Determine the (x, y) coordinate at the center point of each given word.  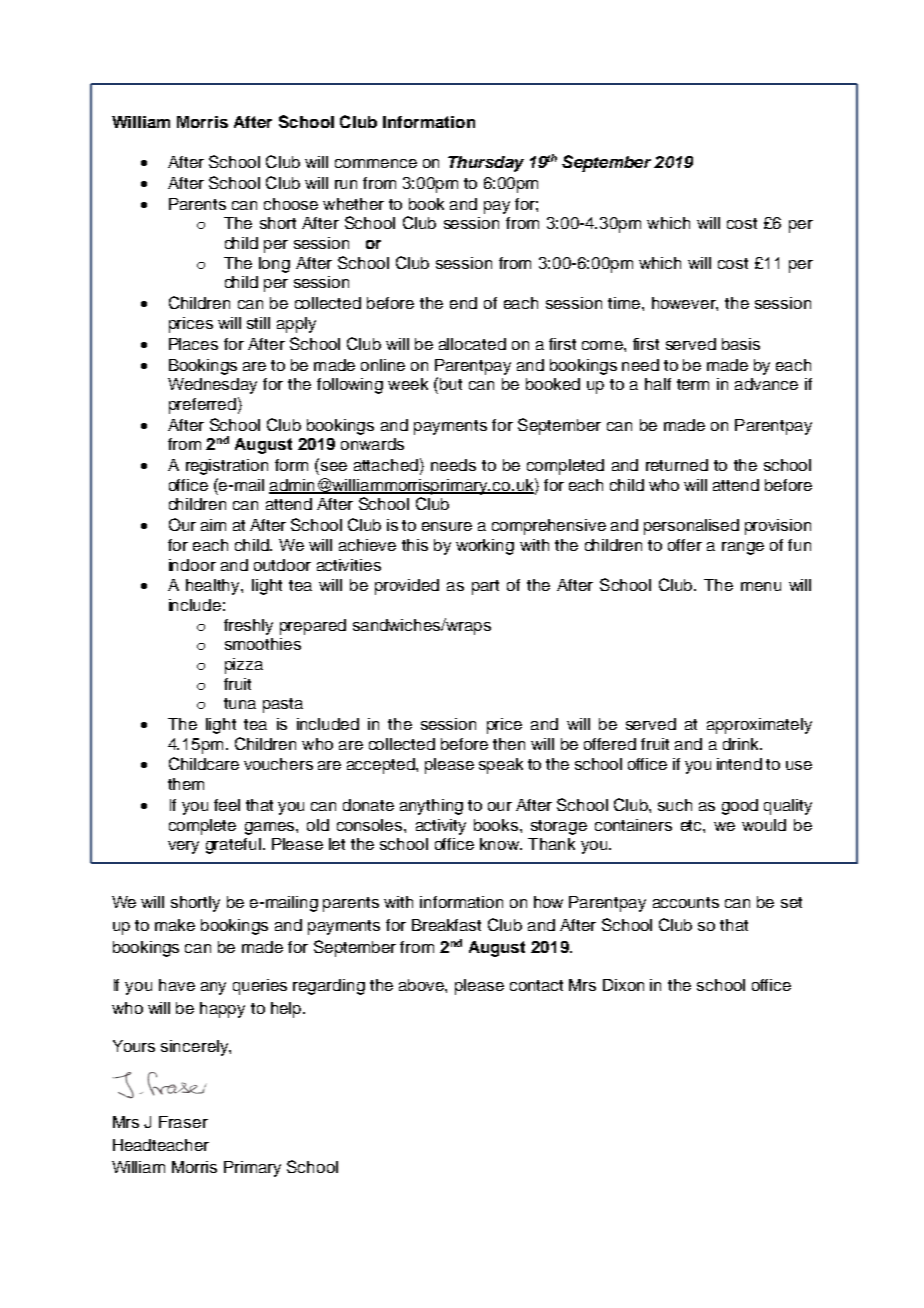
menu (761, 586)
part (485, 587)
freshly (248, 627)
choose (291, 204)
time (624, 303)
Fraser (183, 1122)
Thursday (486, 164)
